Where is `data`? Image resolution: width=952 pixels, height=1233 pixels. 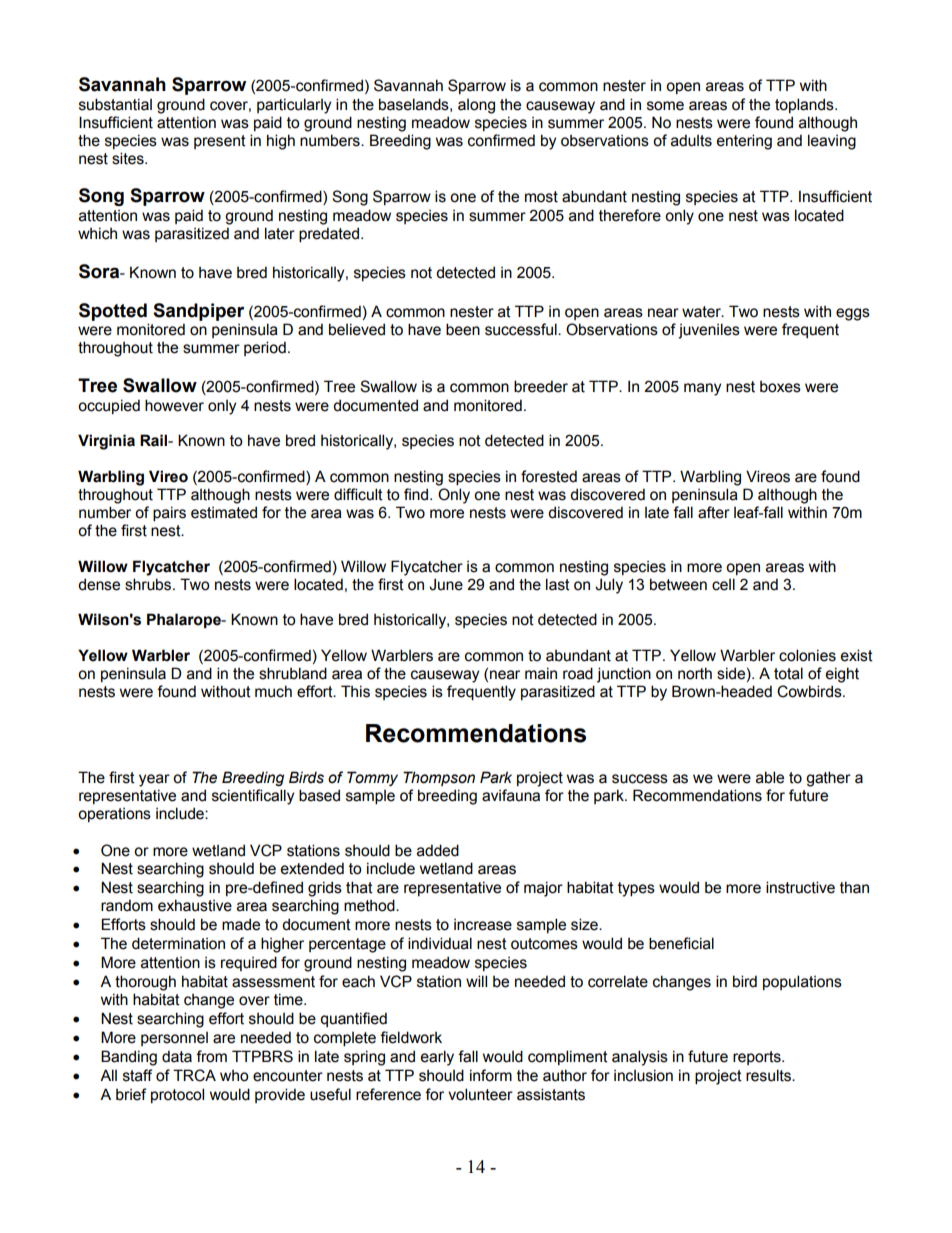
data is located at coordinates (177, 1056).
